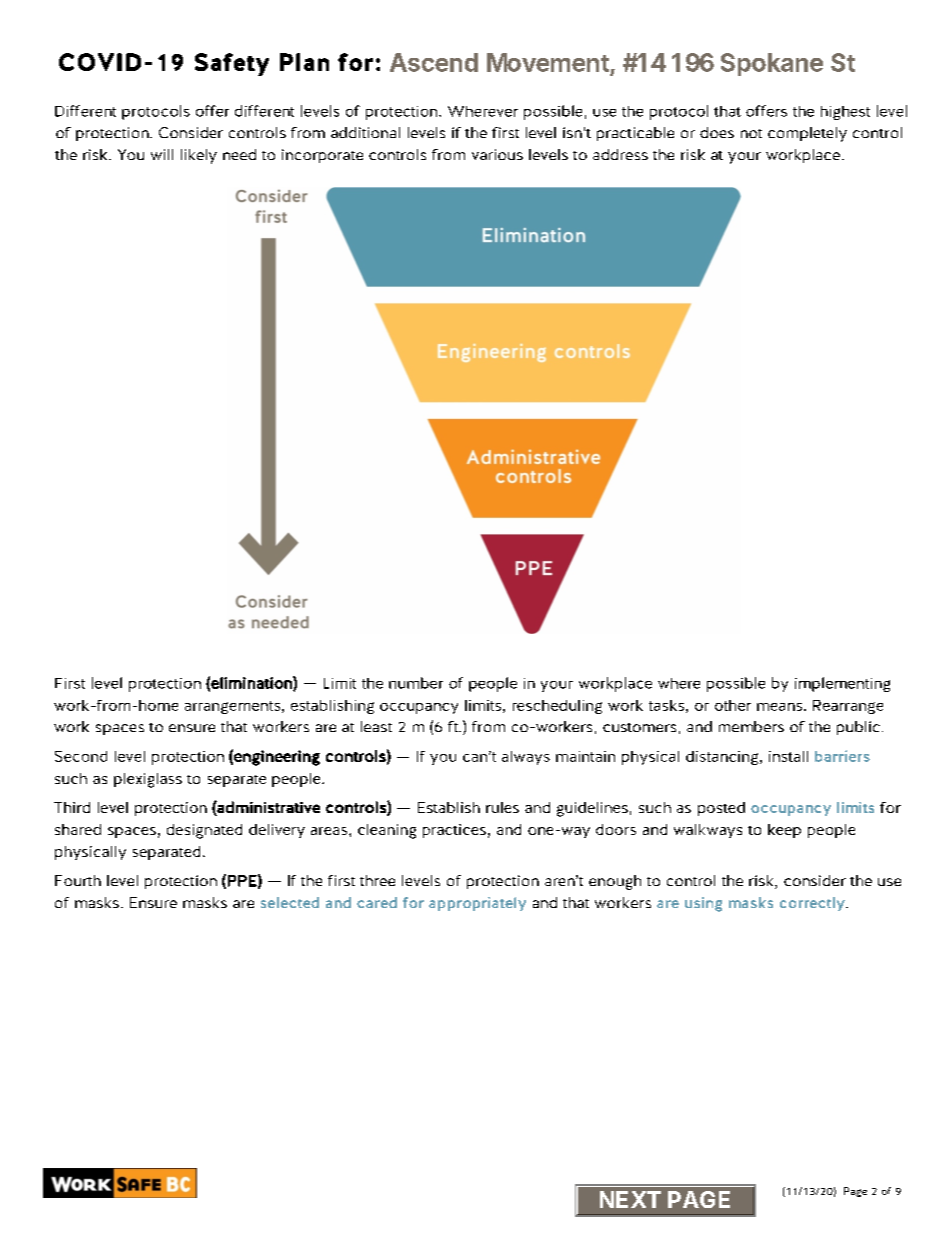 The width and height of the document is (952, 1233). What do you see at coordinates (81, 756) in the document?
I see `Second` at bounding box center [81, 756].
